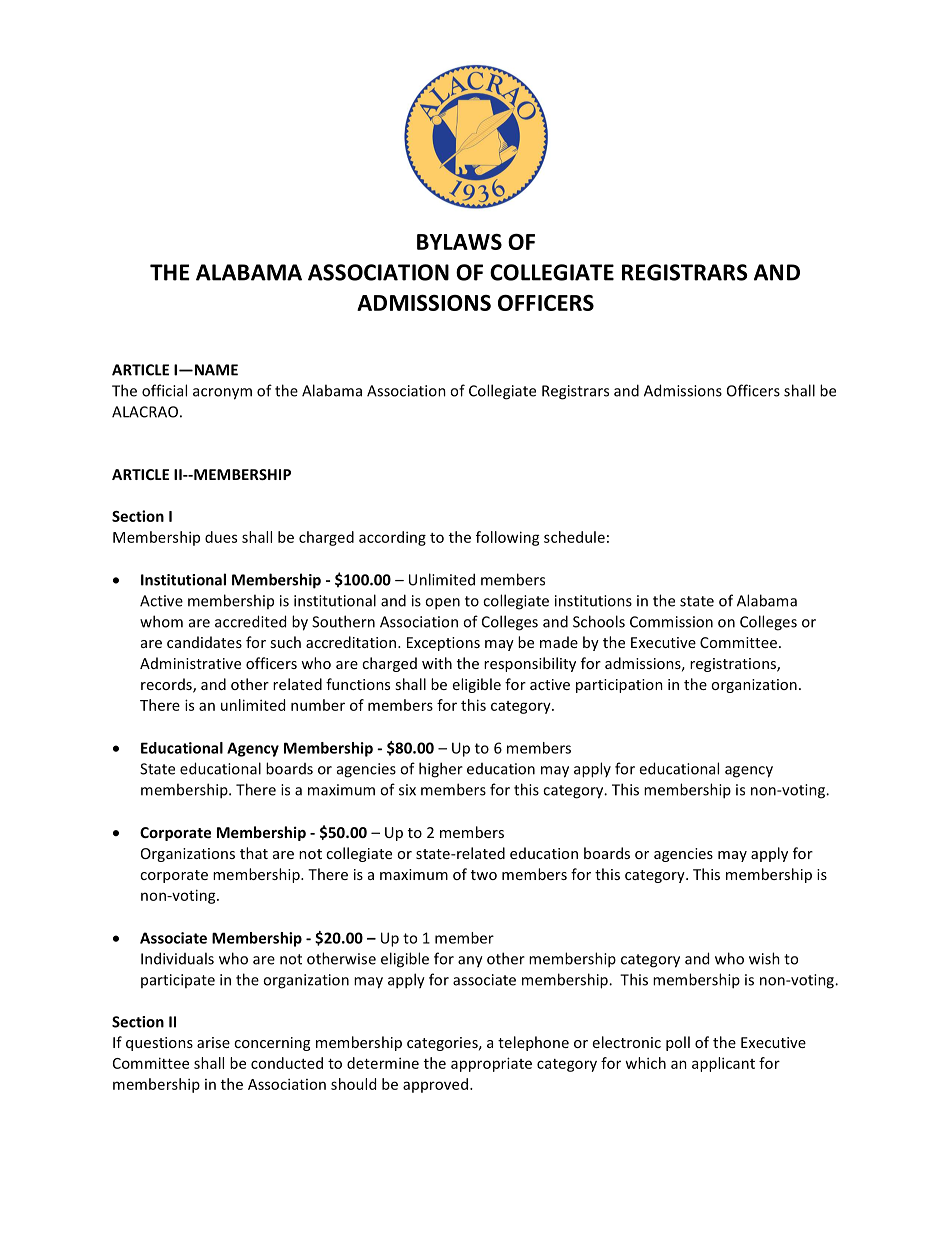 The height and width of the document is (1233, 952). I want to click on dues, so click(221, 537).
